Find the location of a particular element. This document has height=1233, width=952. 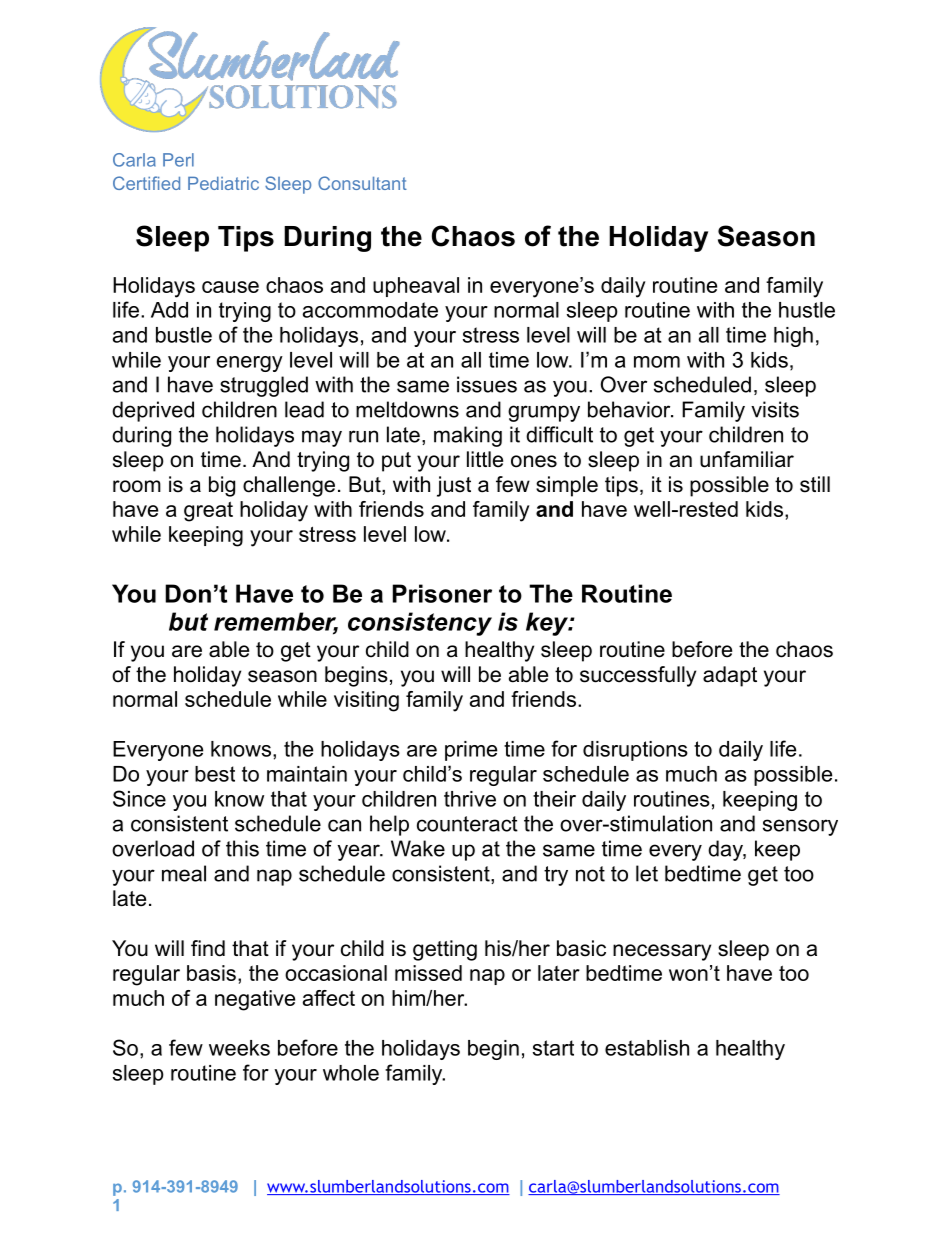

adapt is located at coordinates (730, 676).
